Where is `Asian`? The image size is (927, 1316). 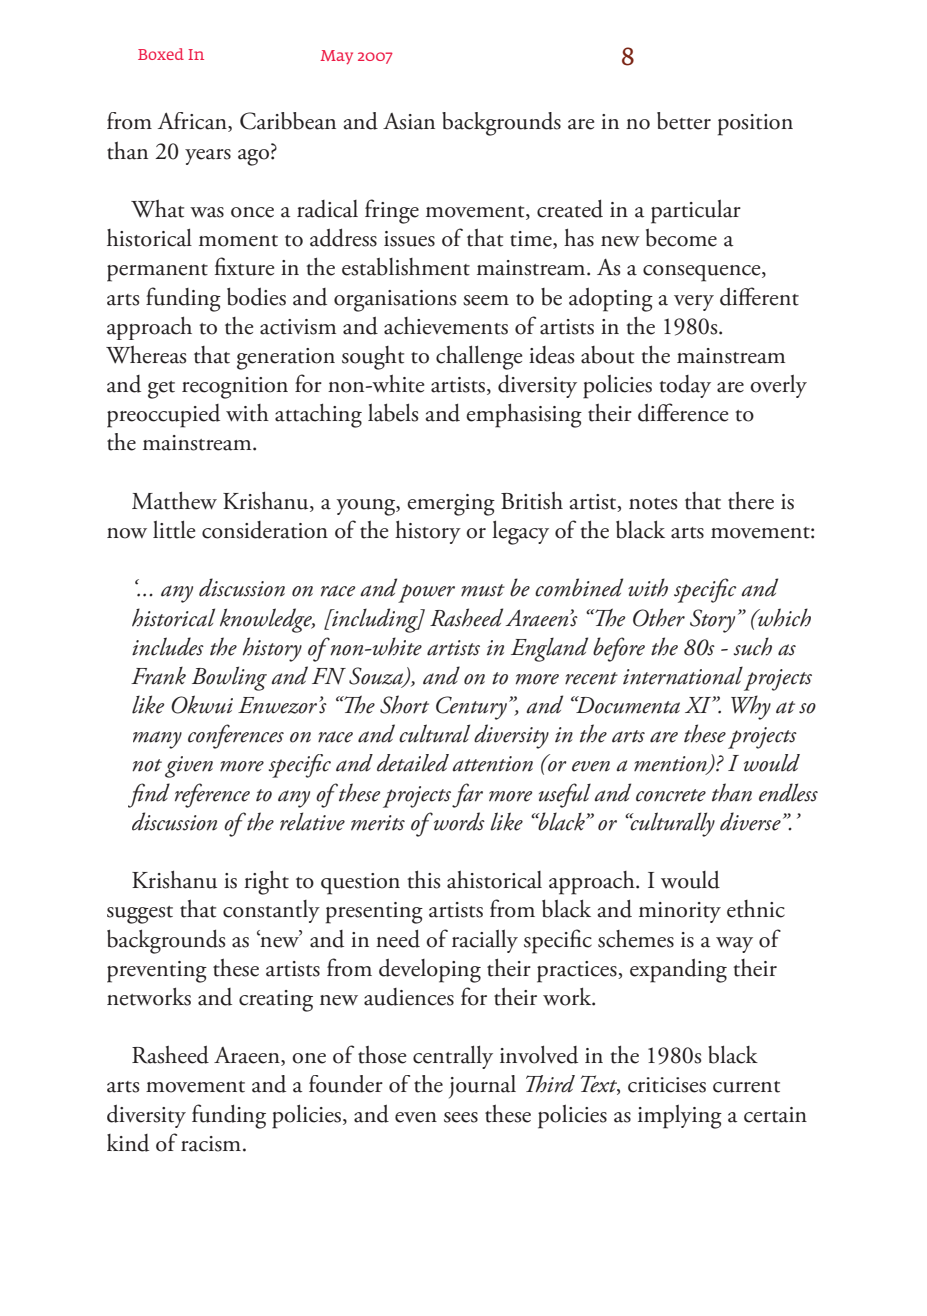
Asian is located at coordinates (409, 121).
